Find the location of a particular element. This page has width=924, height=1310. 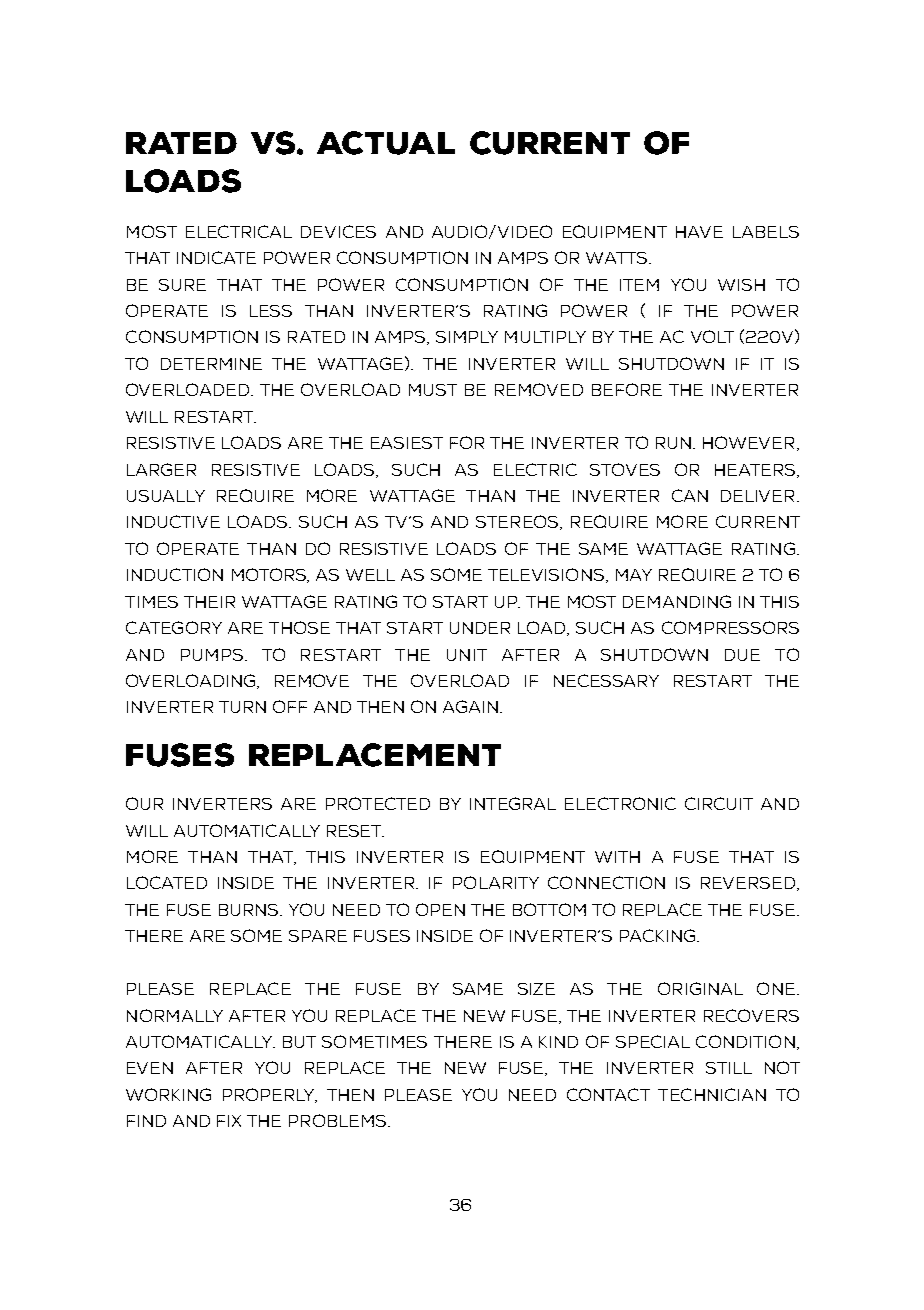

must is located at coordinates (433, 390).
